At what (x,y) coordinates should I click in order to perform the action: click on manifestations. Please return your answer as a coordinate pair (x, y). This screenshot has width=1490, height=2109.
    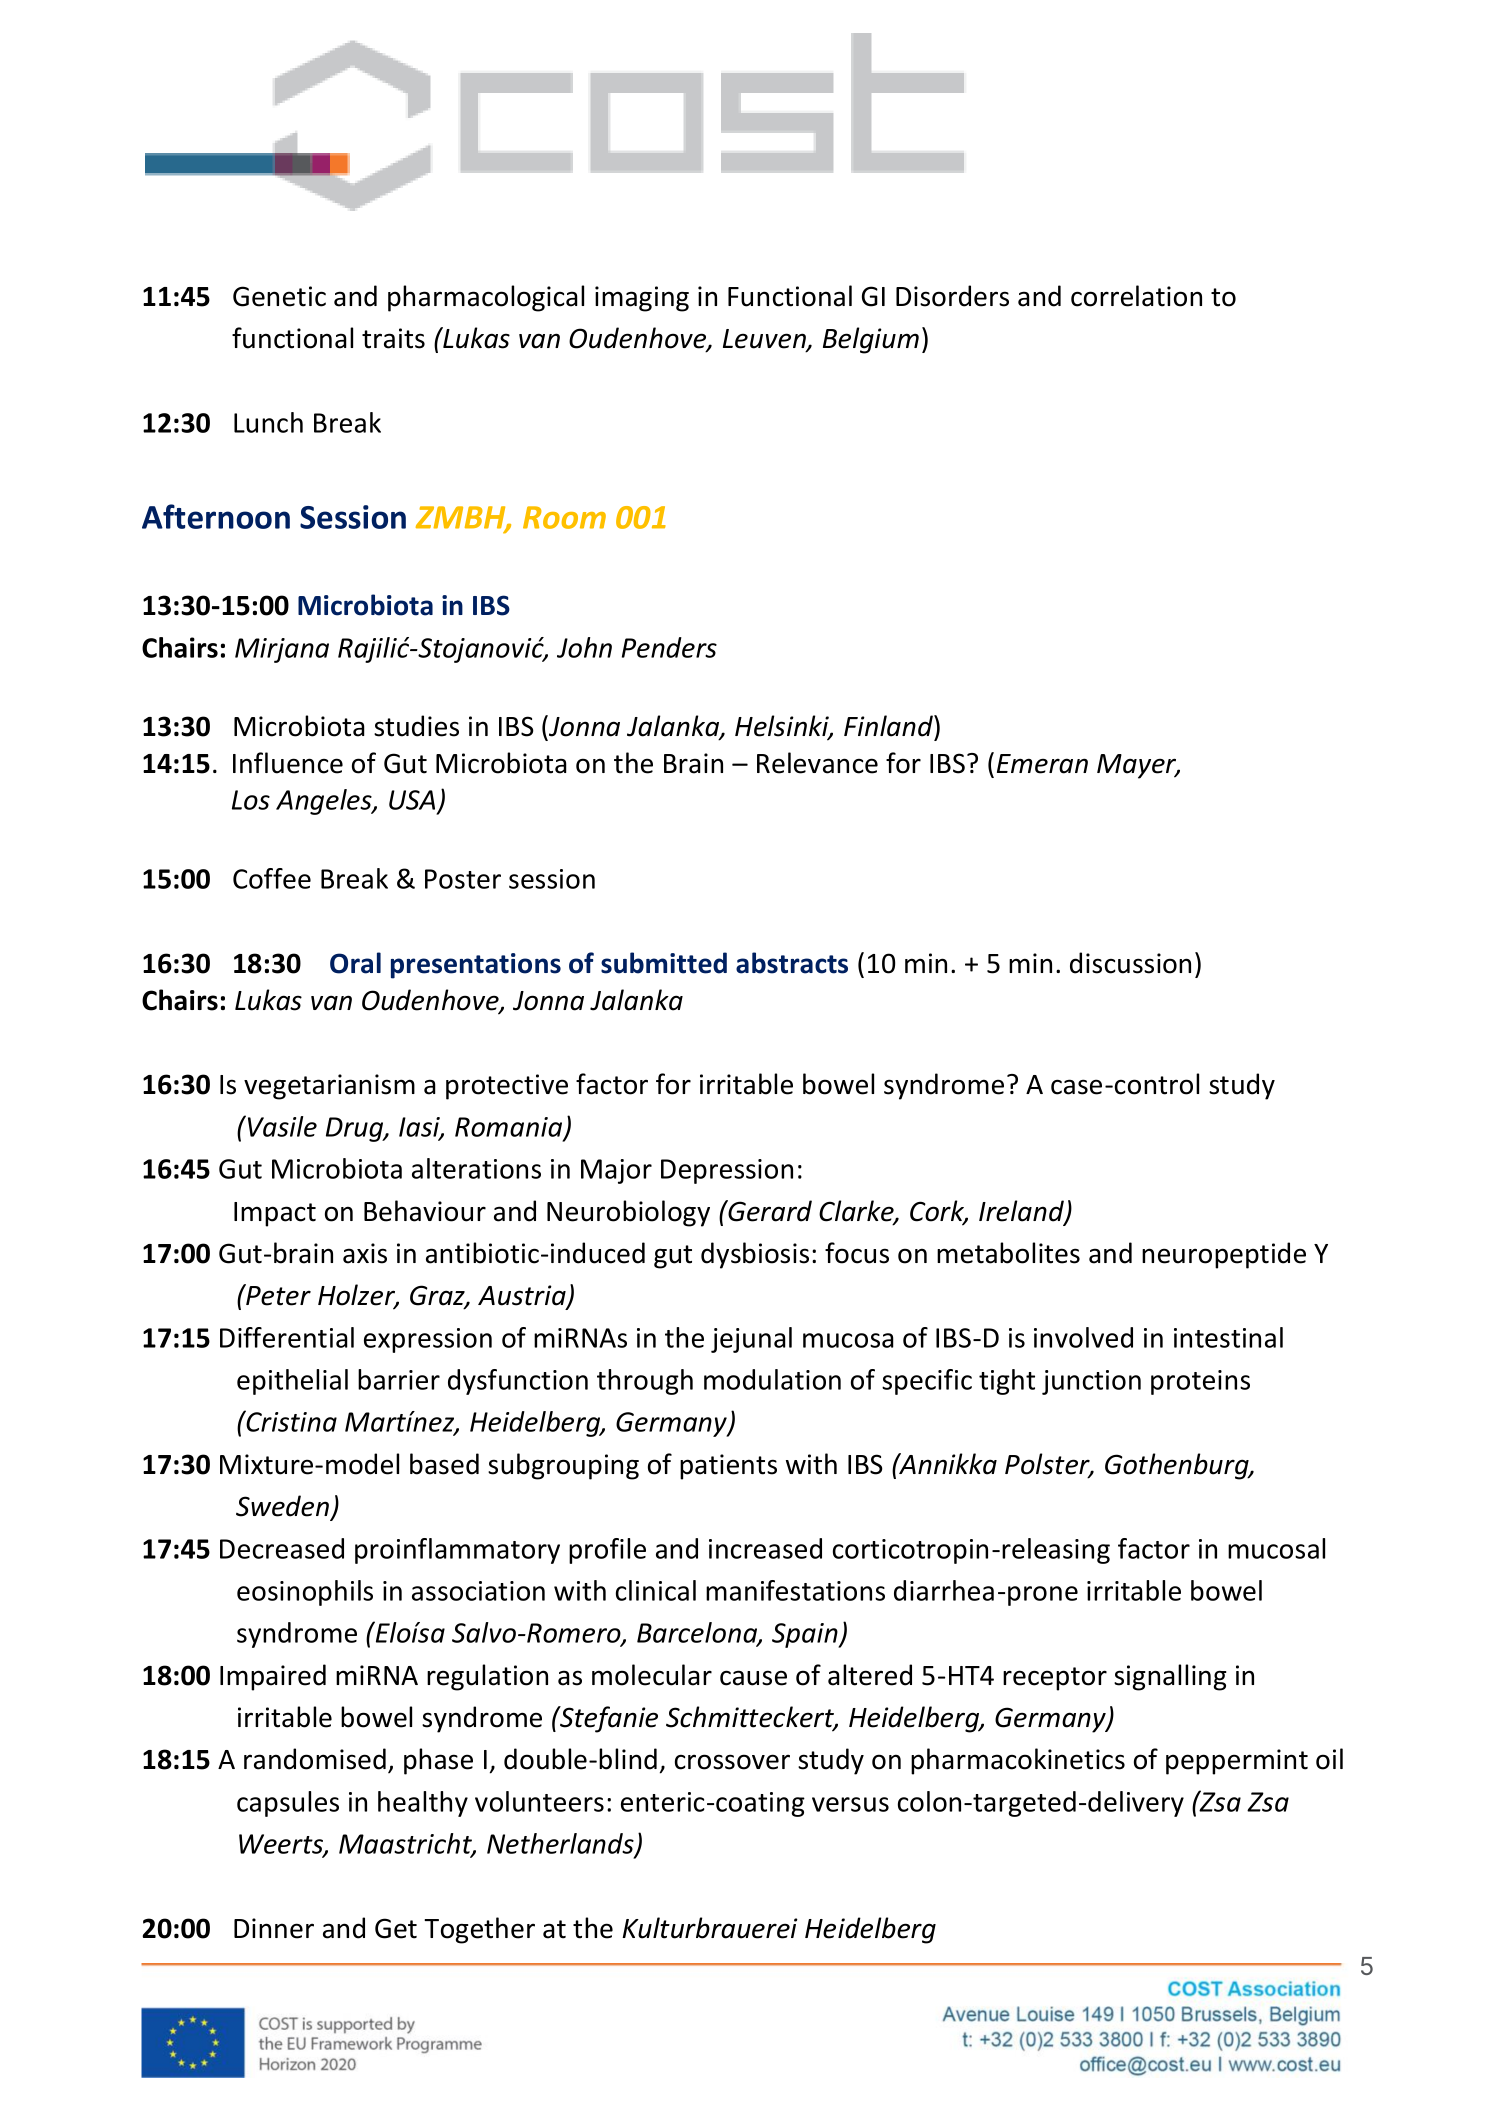
    Looking at the image, I should click on (795, 1590).
